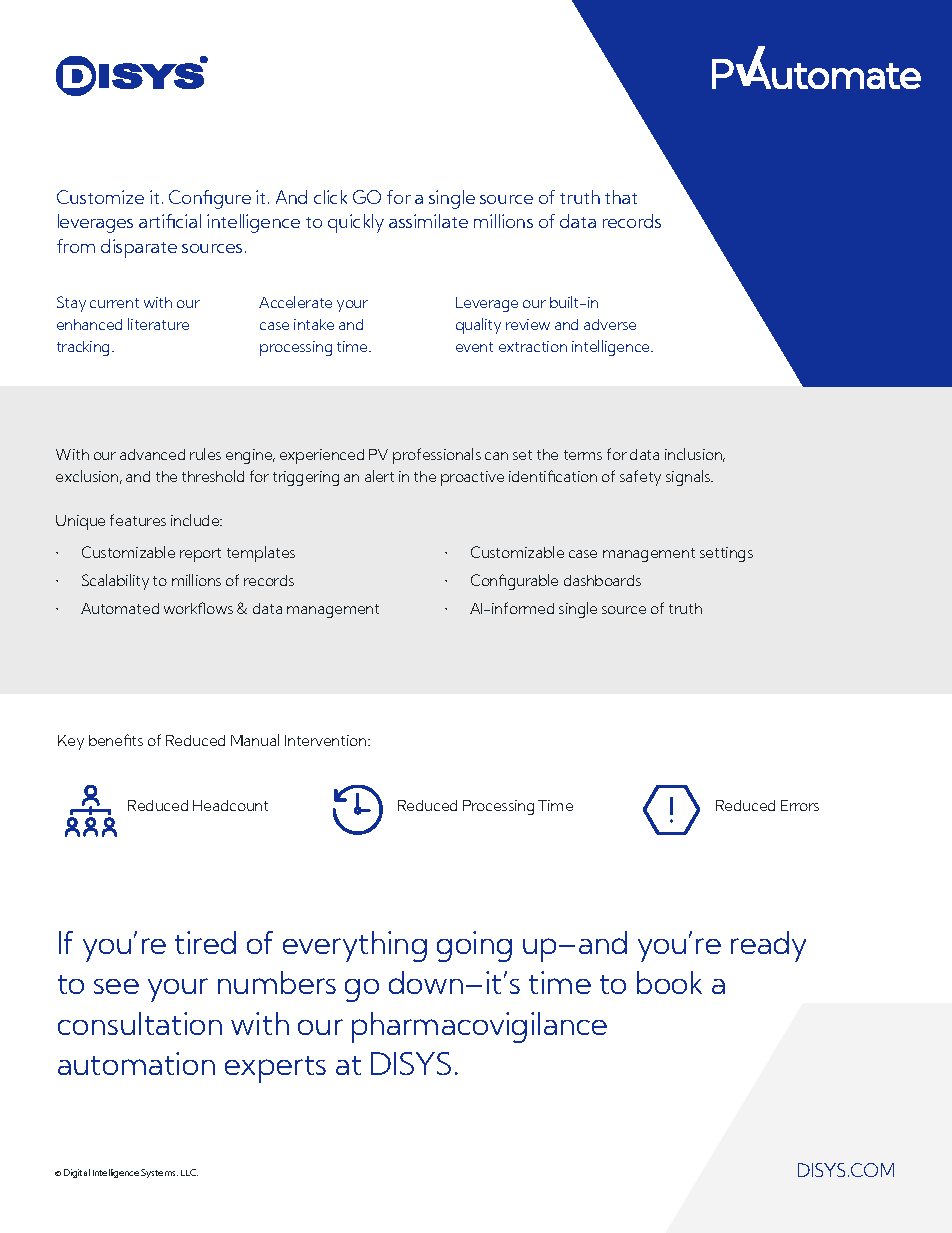 This document has width=952, height=1233. What do you see at coordinates (800, 805) in the document?
I see `Errors` at bounding box center [800, 805].
